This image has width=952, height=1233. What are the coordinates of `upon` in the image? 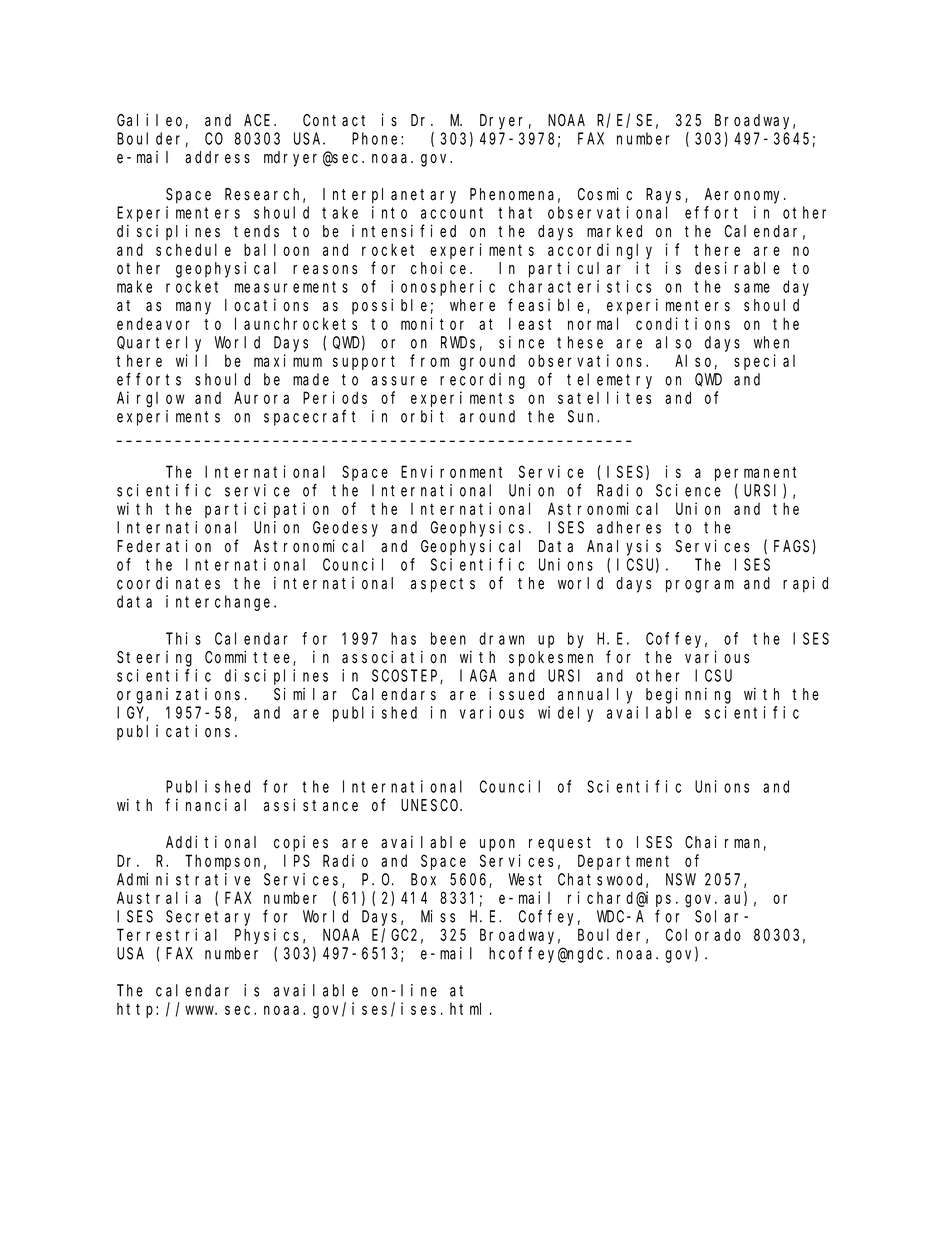 It's located at (497, 845).
